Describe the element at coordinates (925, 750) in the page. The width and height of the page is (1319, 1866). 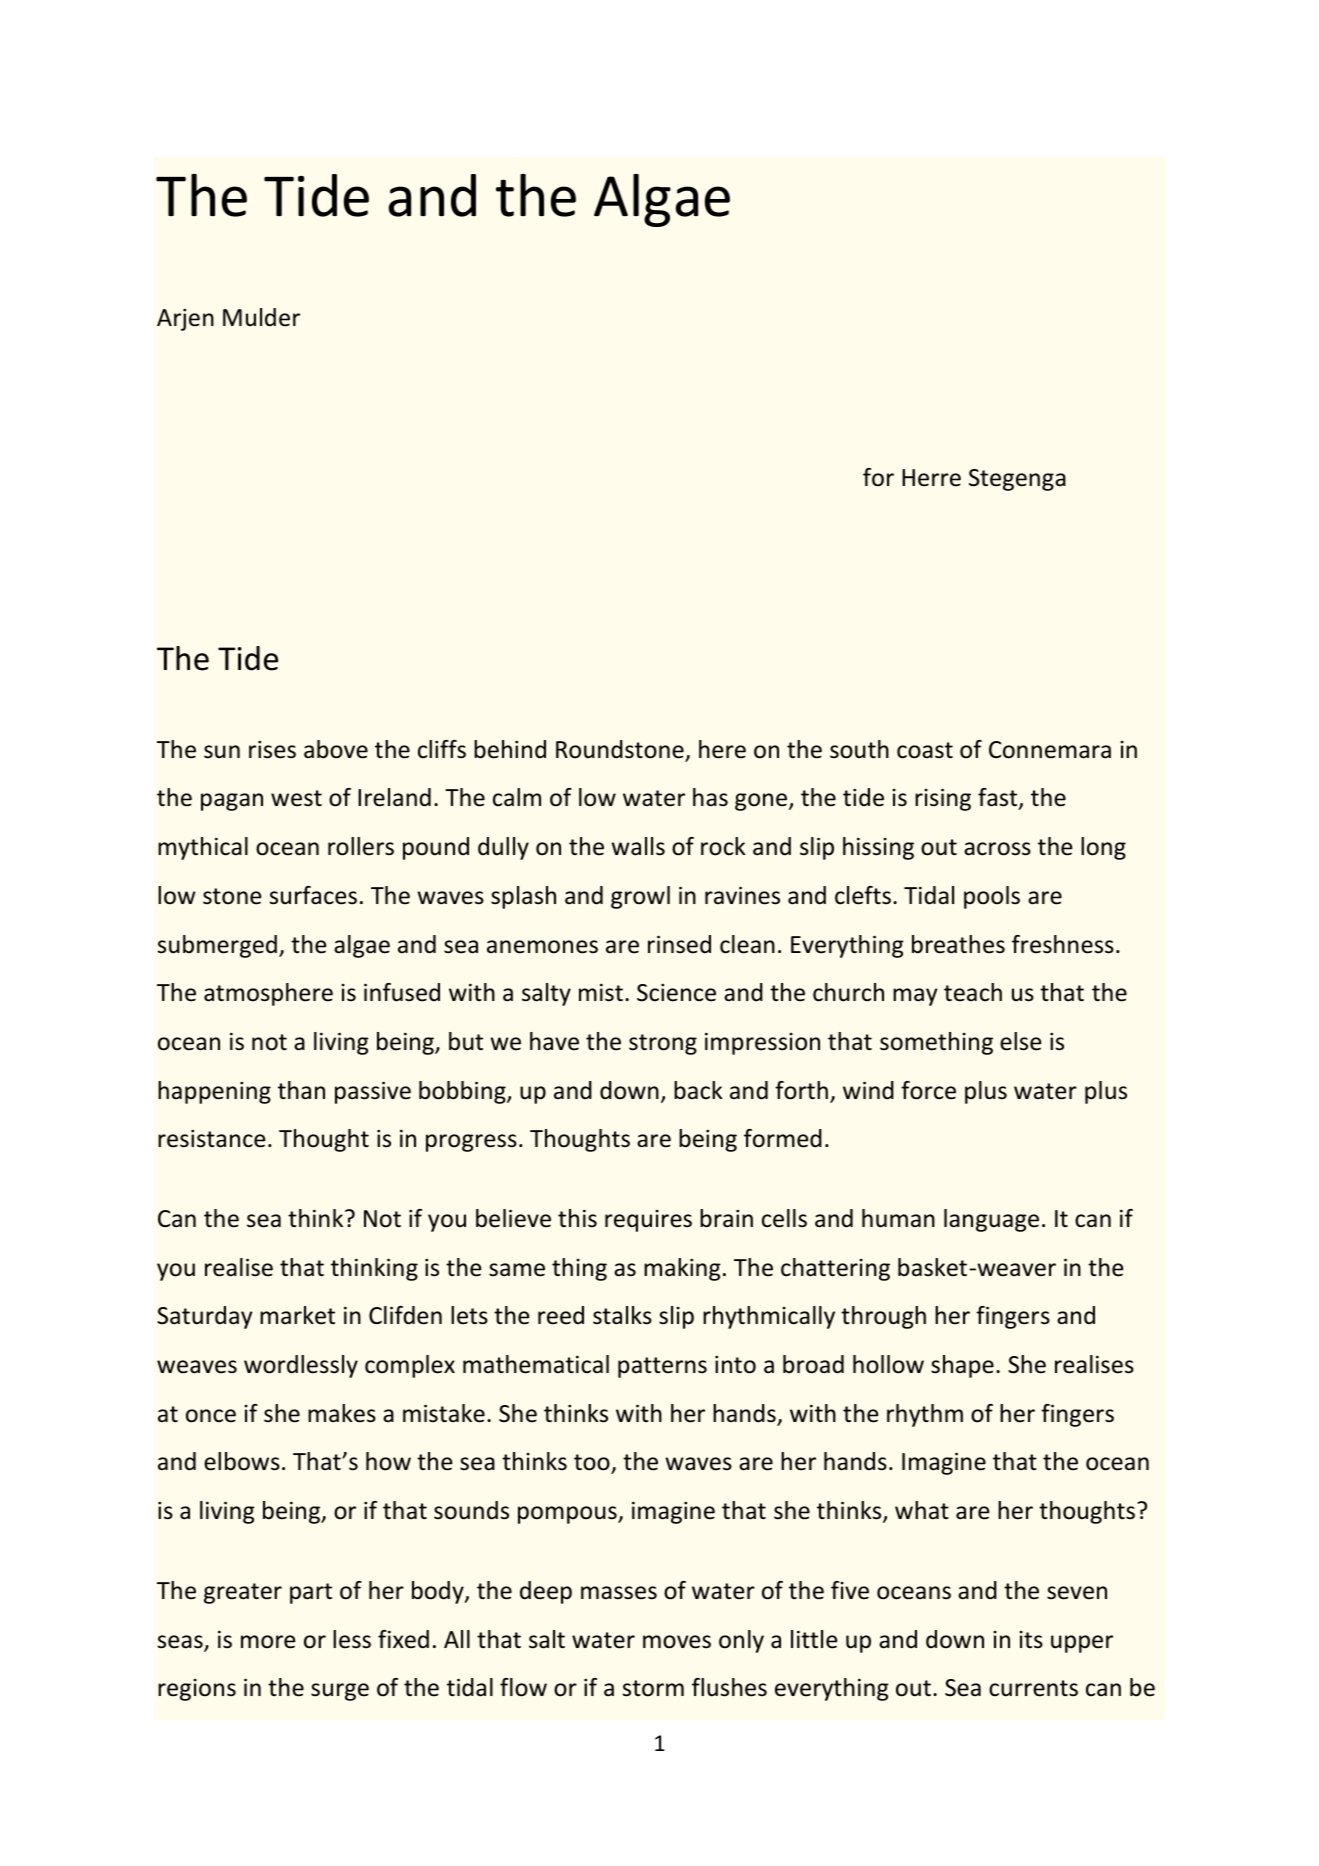
I see `coast` at that location.
